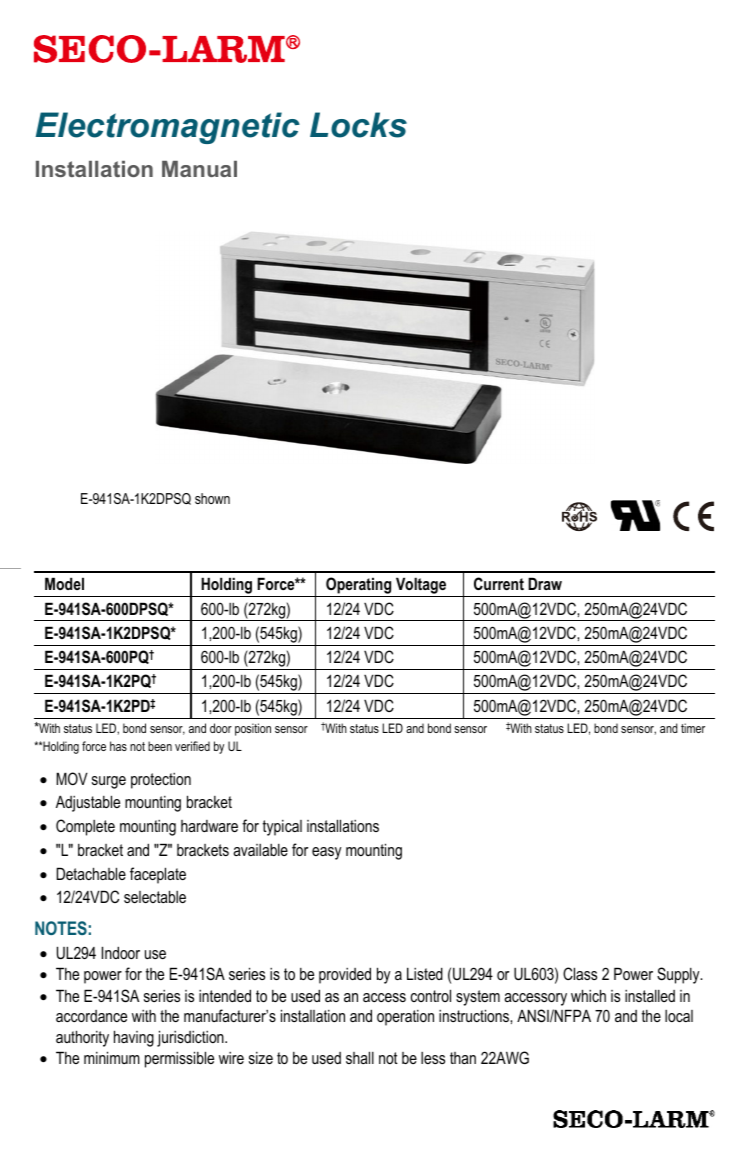 This screenshot has height=1159, width=749. What do you see at coordinates (359, 587) in the screenshot?
I see `Operating` at bounding box center [359, 587].
